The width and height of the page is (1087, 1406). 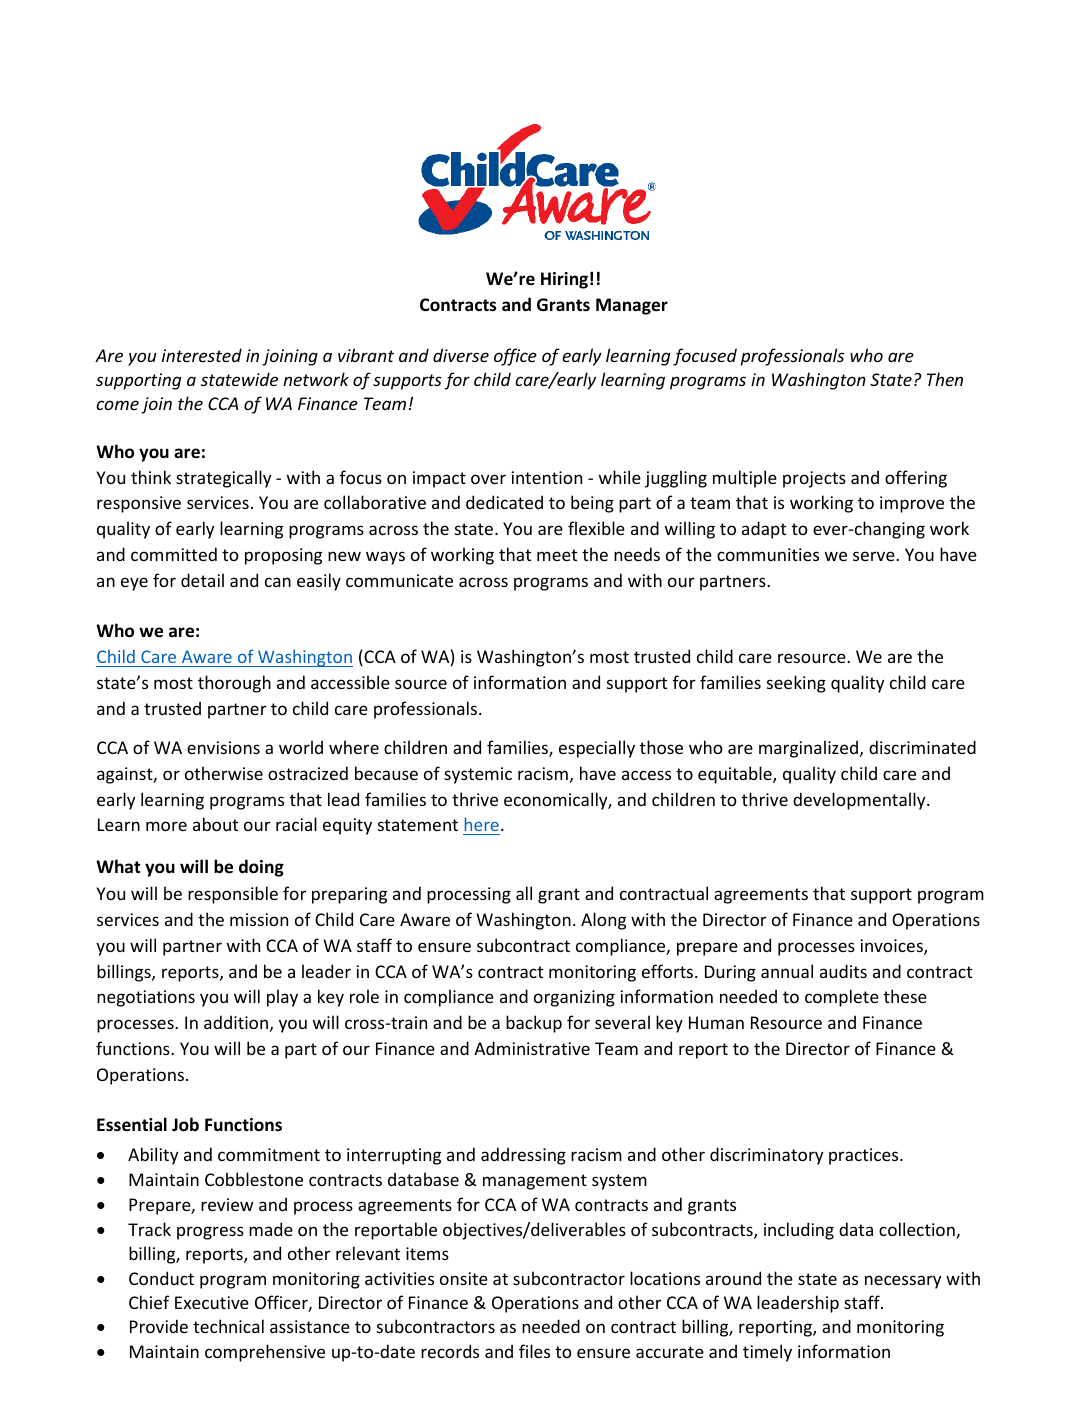 I want to click on addition, so click(x=236, y=1022).
